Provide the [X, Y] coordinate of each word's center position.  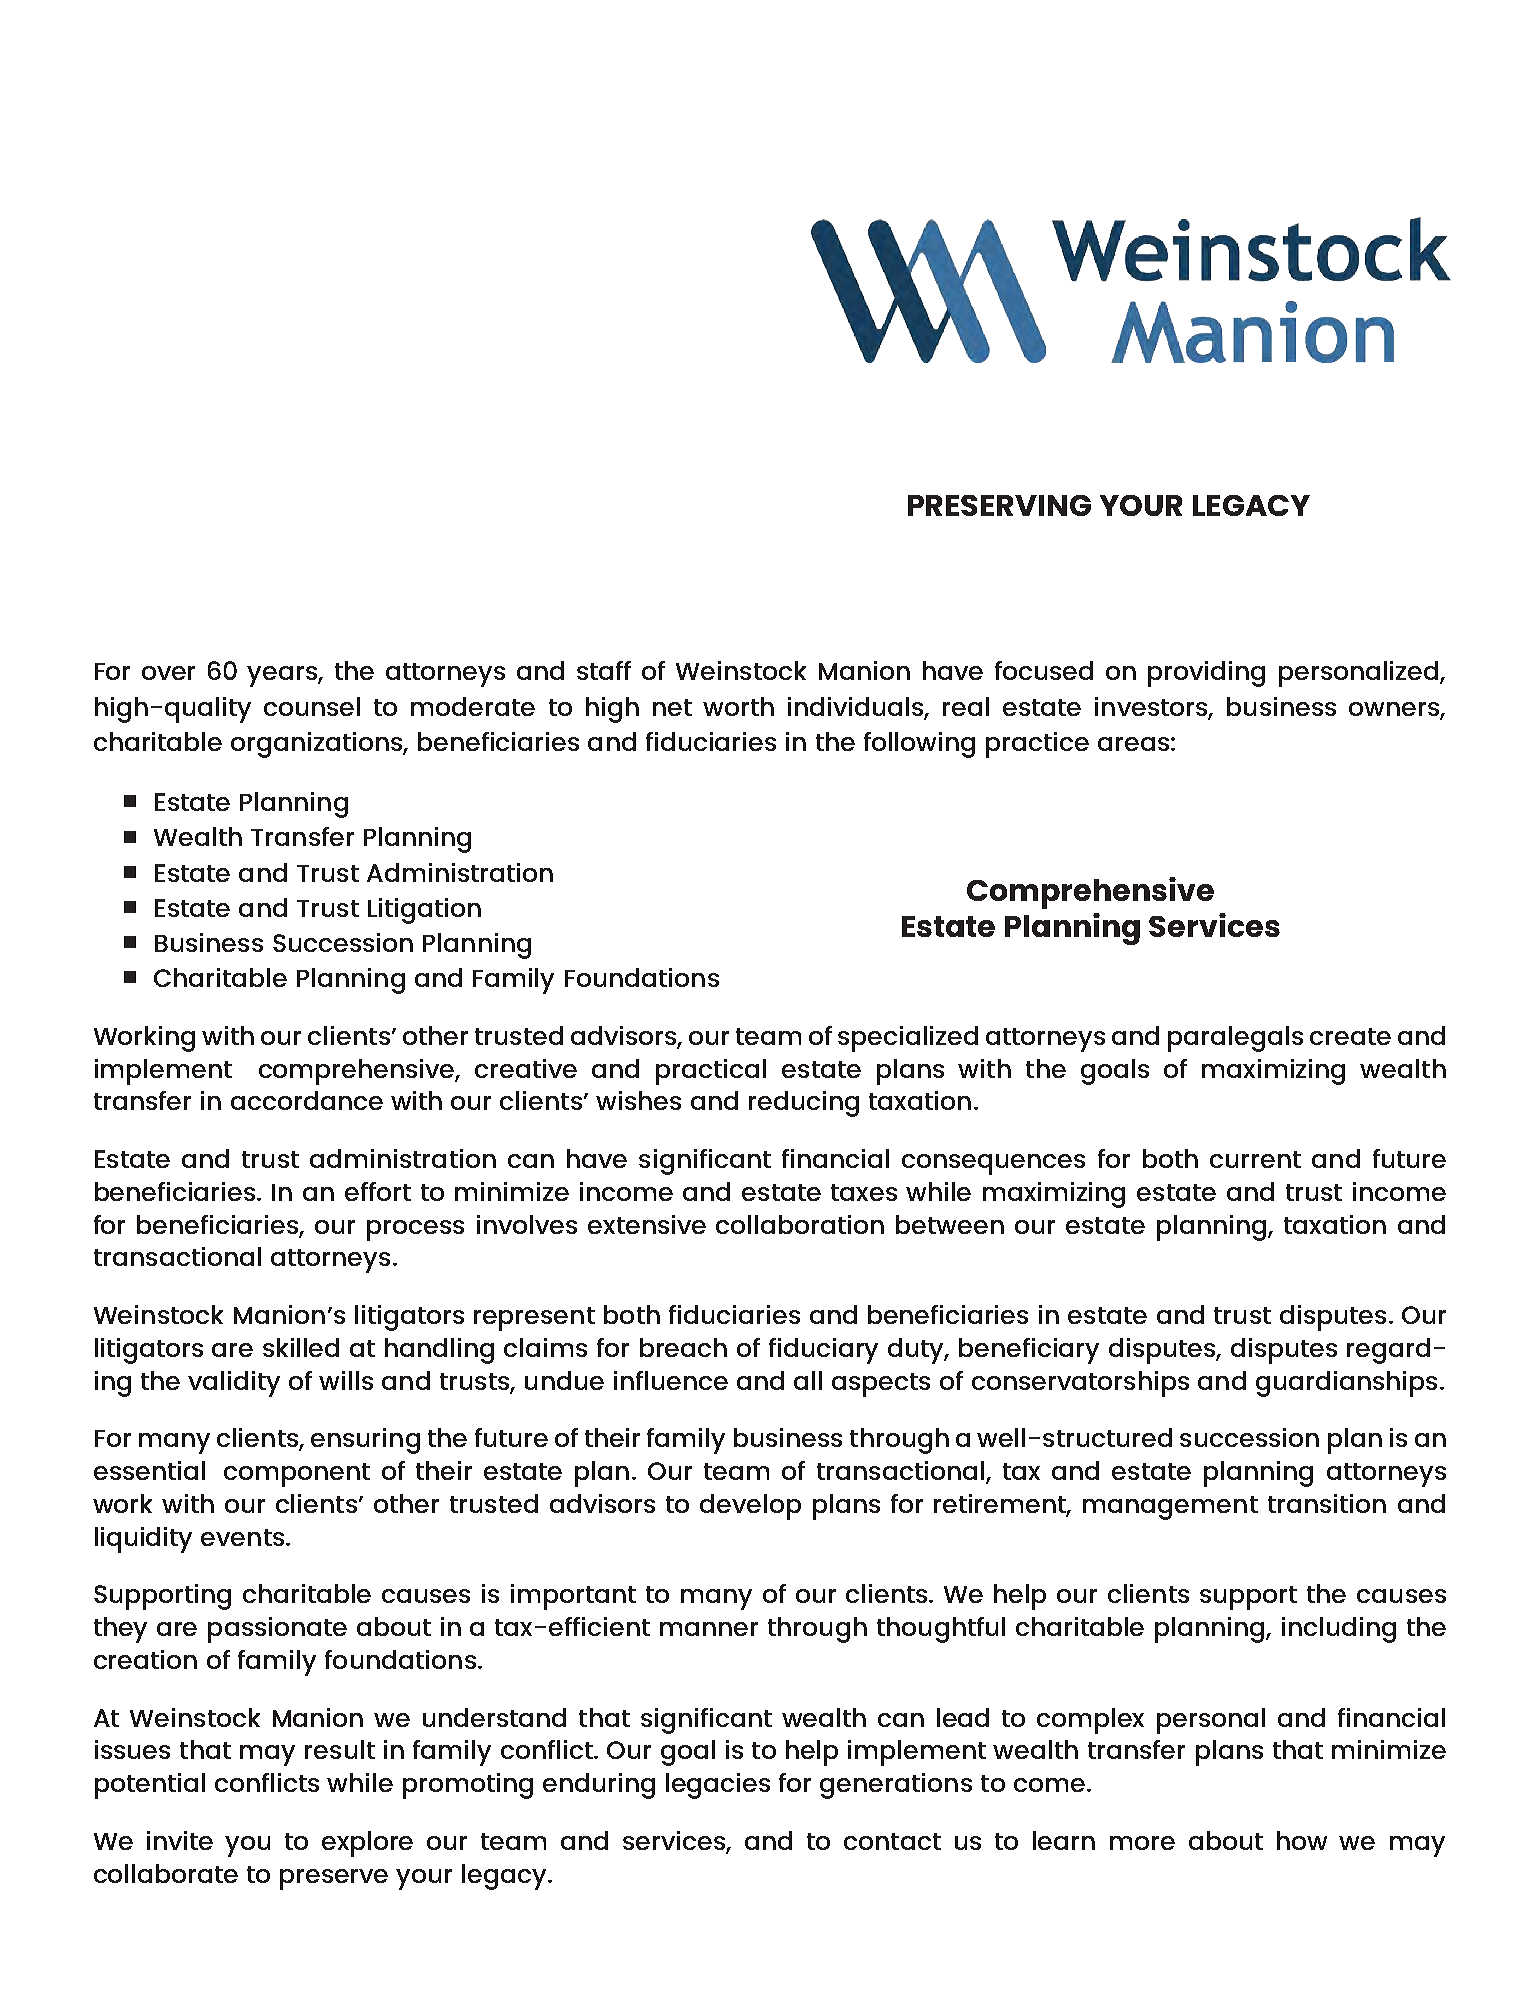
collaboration [800, 1224]
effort [378, 1191]
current [1255, 1159]
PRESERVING [999, 505]
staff [604, 670]
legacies [718, 1786]
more [1142, 1843]
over [168, 673]
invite [180, 1840]
